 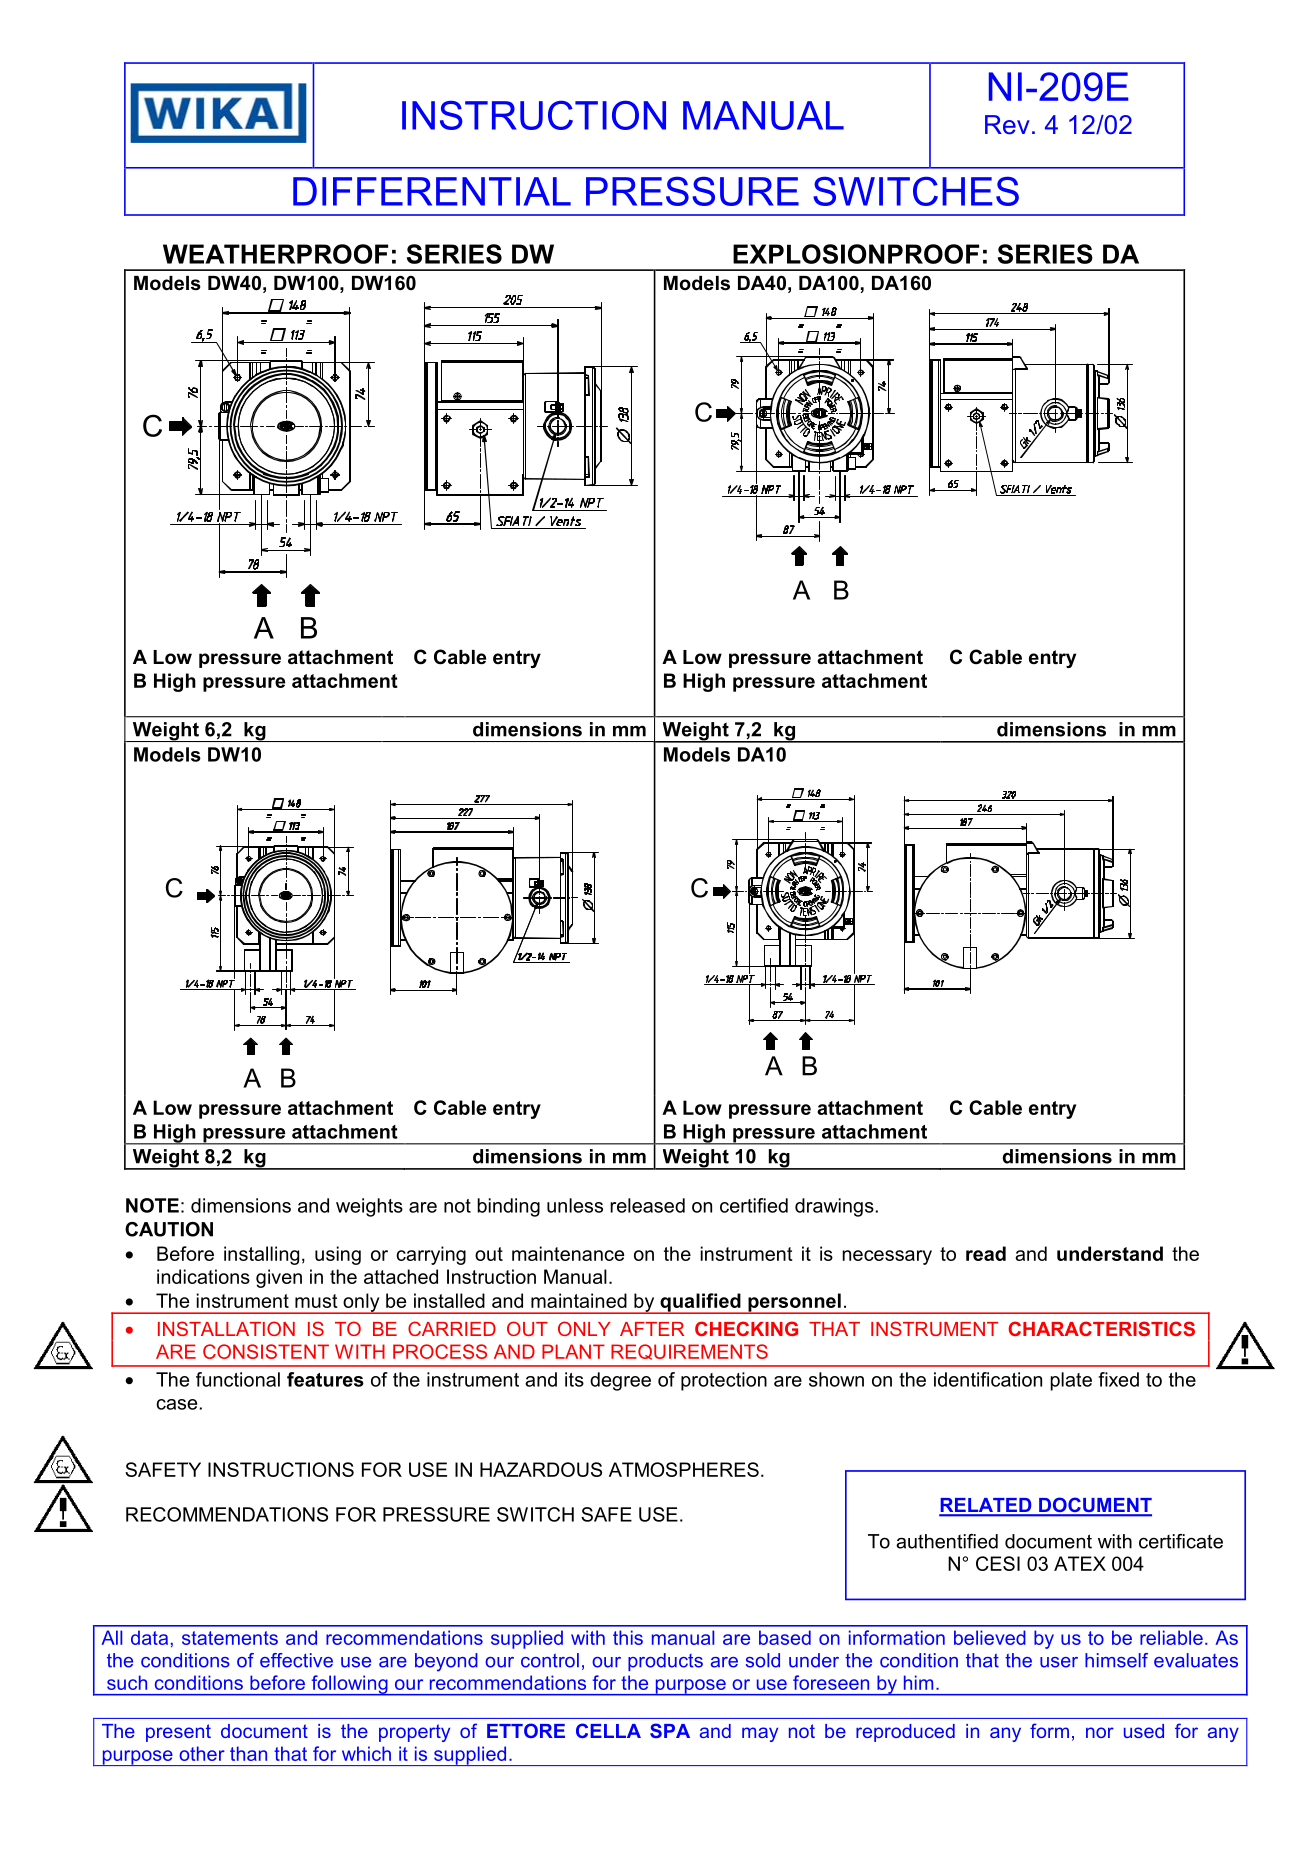 What do you see at coordinates (647, 1205) in the page?
I see `released` at bounding box center [647, 1205].
